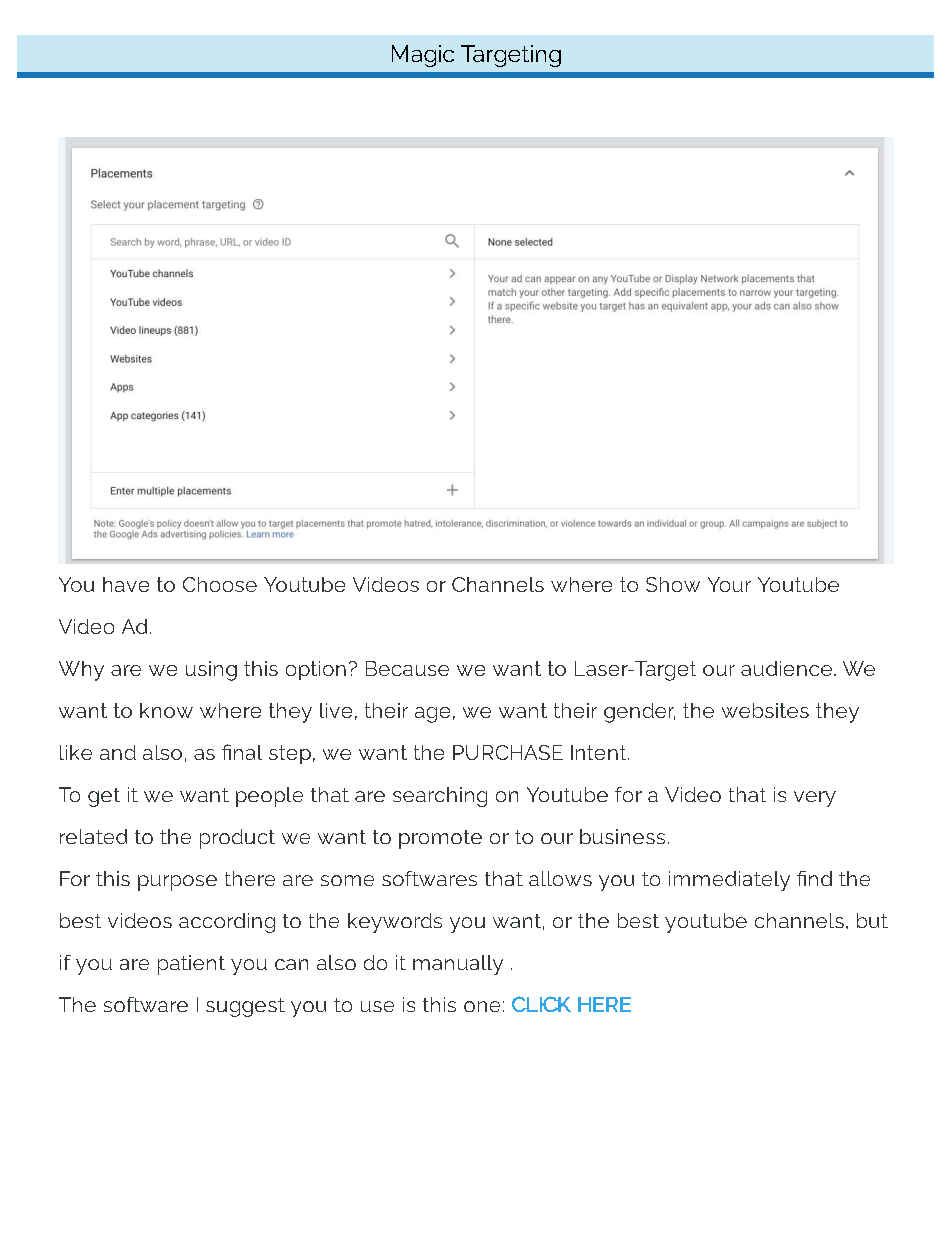  Describe the element at coordinates (81, 671) in the image. I see `Why` at that location.
